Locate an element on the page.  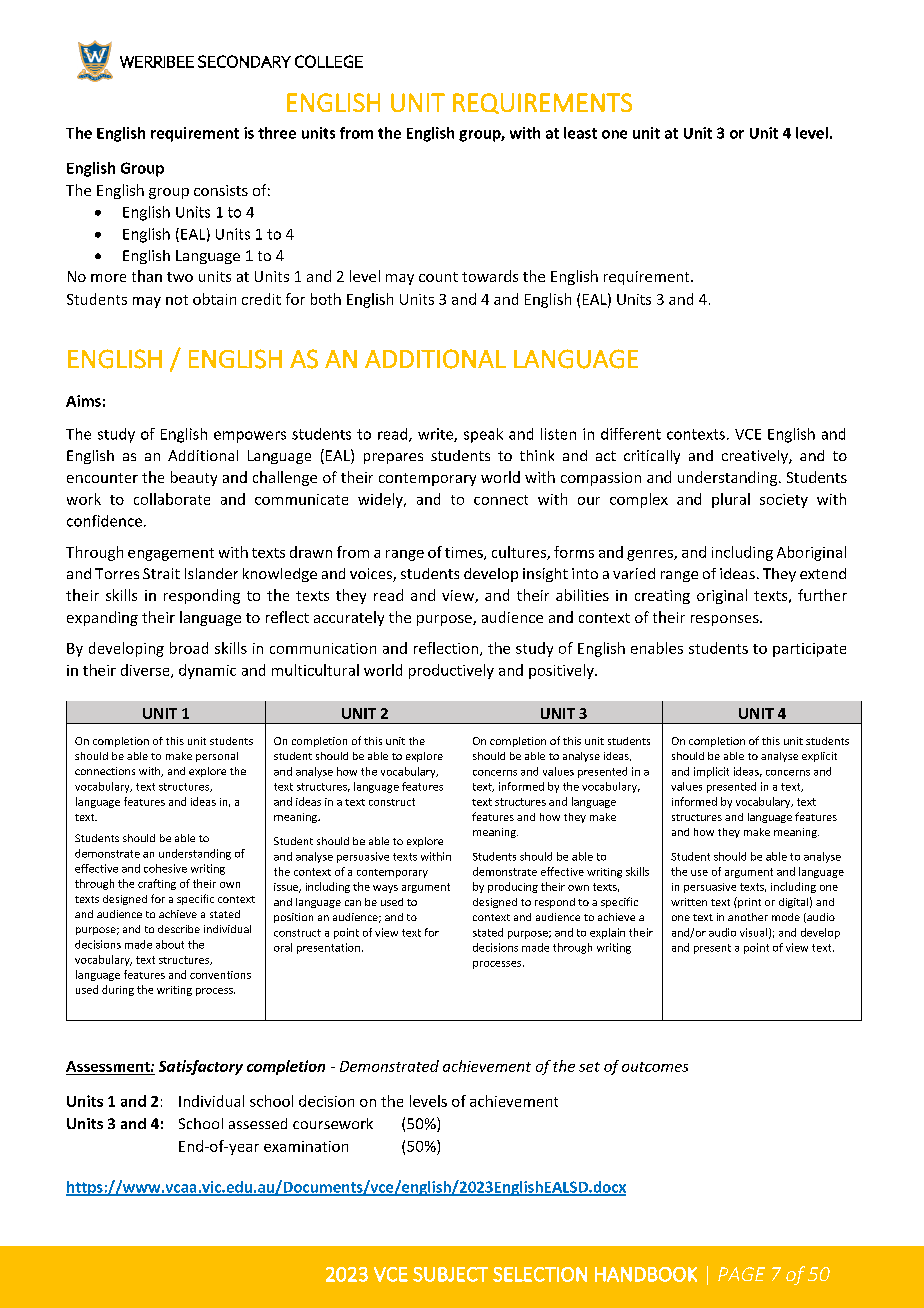
plural is located at coordinates (731, 500).
